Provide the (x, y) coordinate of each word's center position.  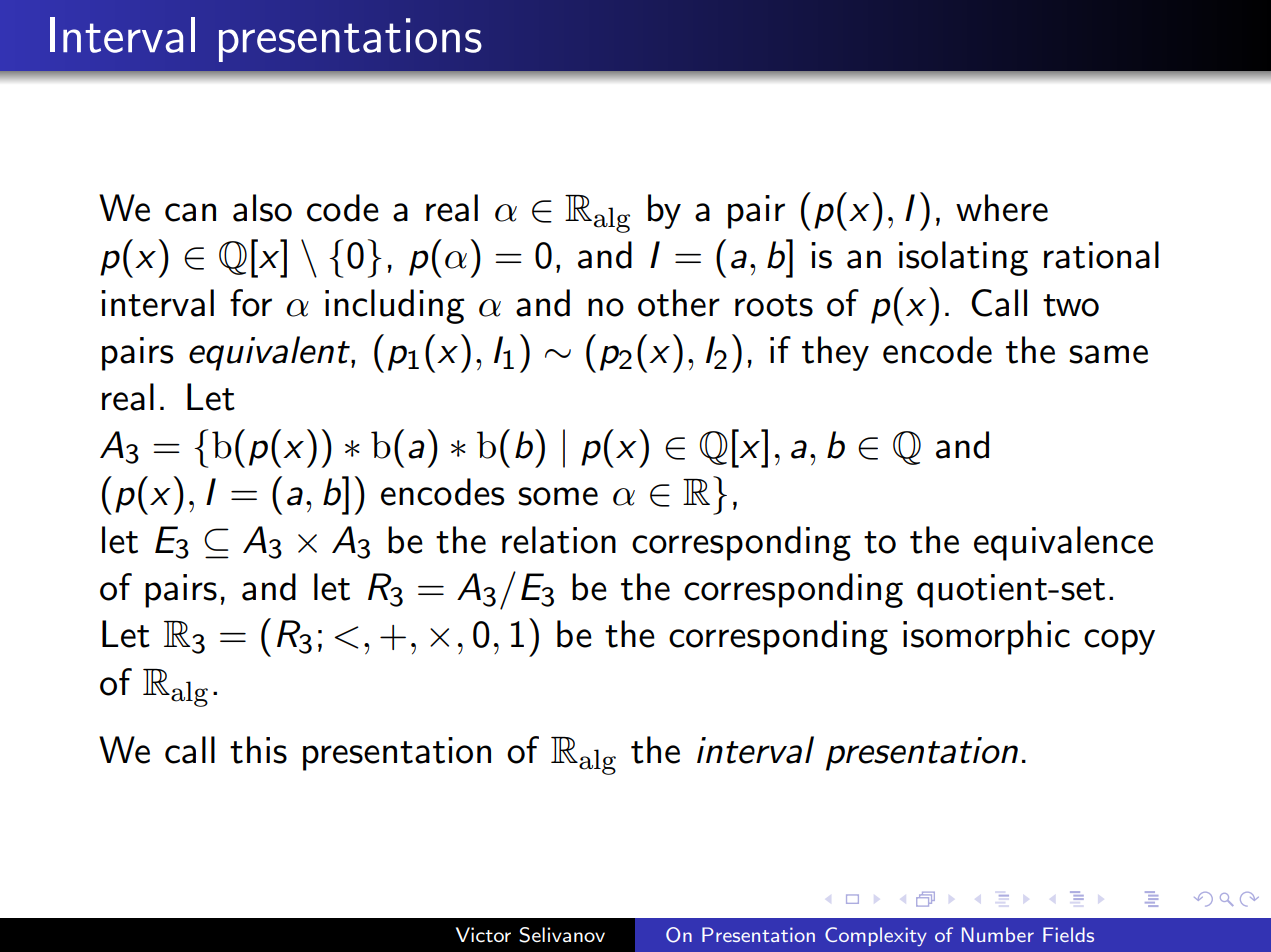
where (1002, 208)
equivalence (1063, 543)
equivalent (270, 353)
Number (998, 934)
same (1108, 354)
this (258, 750)
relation (559, 540)
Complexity (876, 936)
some (558, 496)
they (835, 353)
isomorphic (986, 637)
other (679, 303)
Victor (483, 935)
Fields (1068, 934)
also (262, 208)
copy (1119, 642)
